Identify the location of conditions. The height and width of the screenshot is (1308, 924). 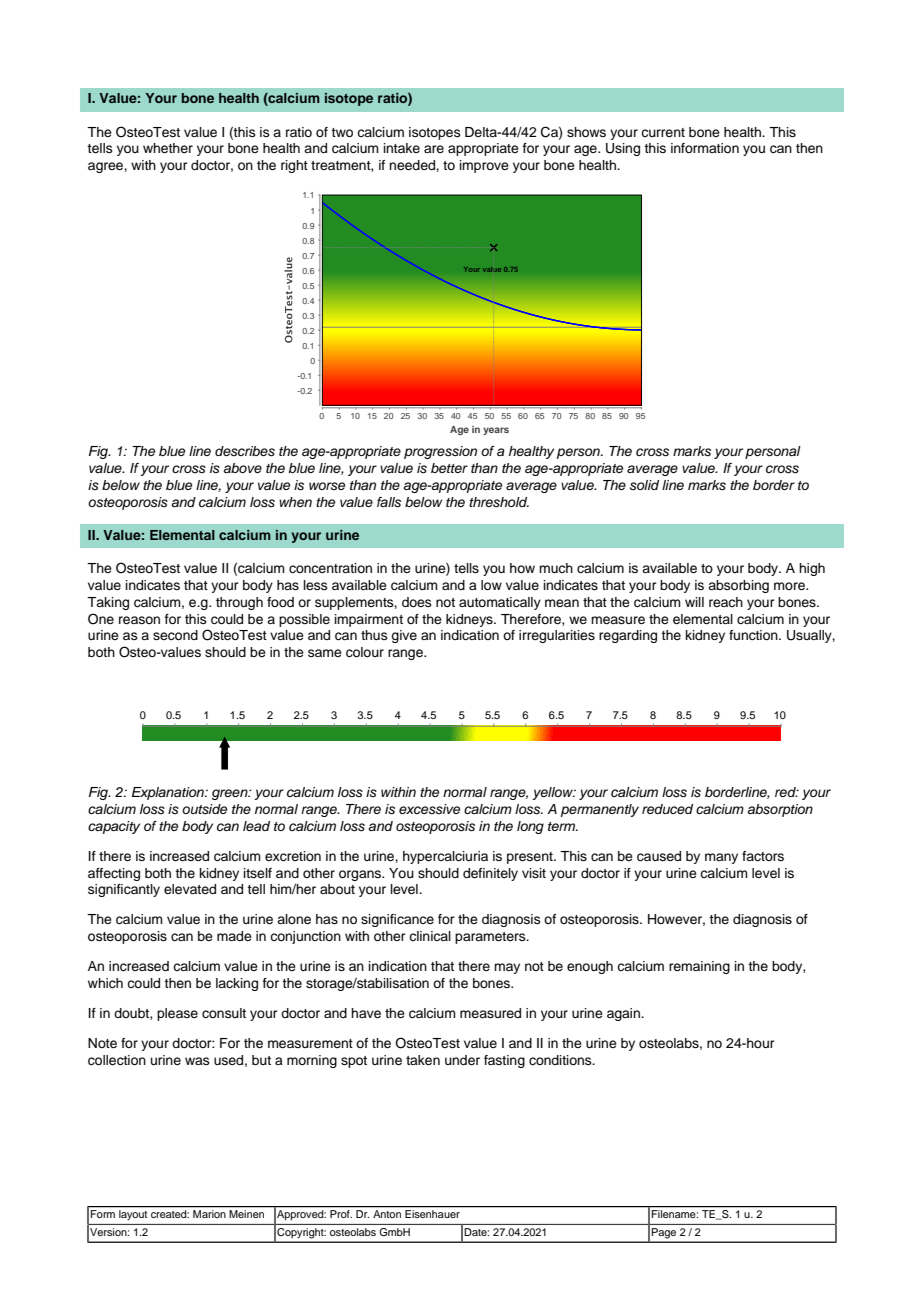
(561, 1060).
